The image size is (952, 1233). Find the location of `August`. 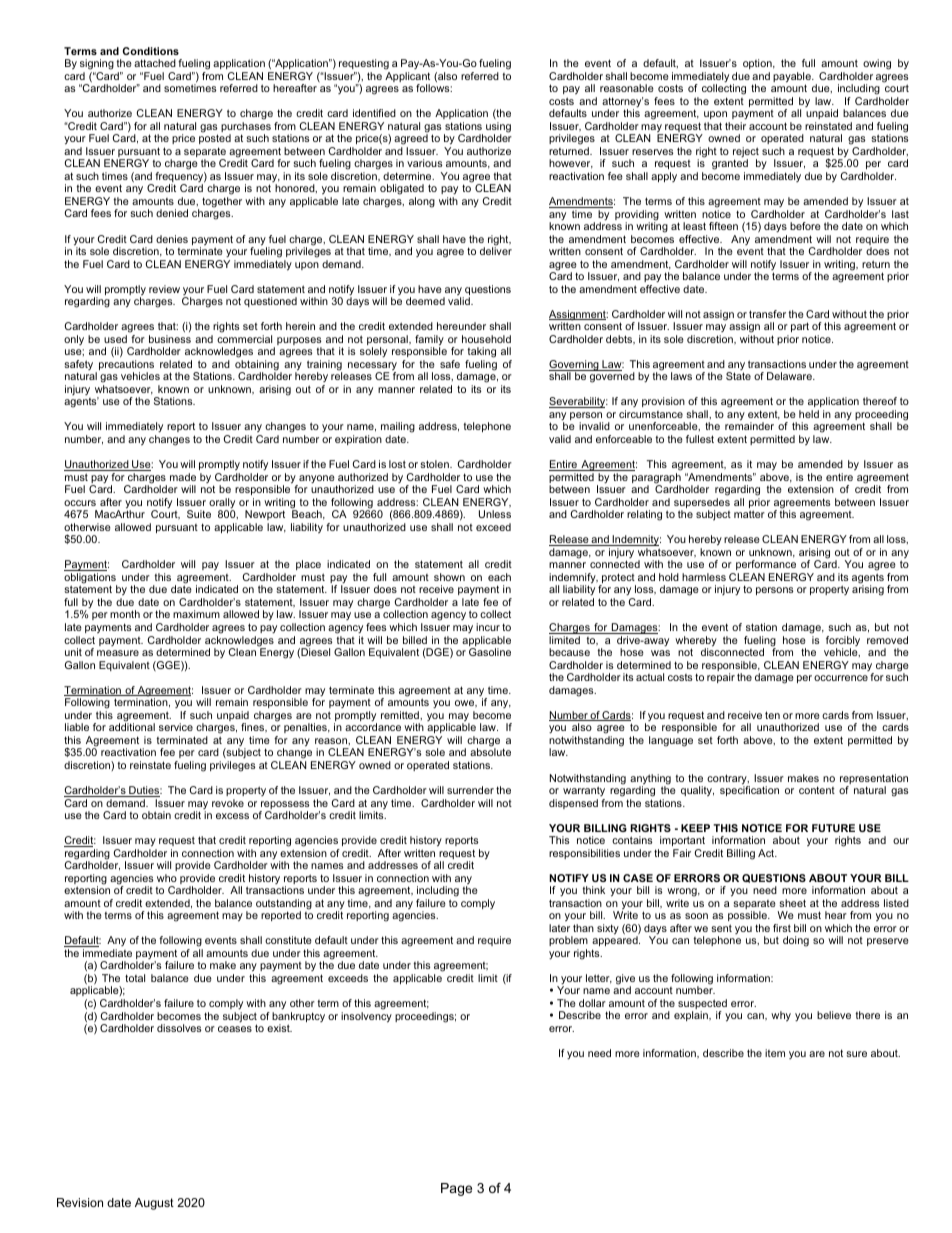

August is located at coordinates (154, 1204).
